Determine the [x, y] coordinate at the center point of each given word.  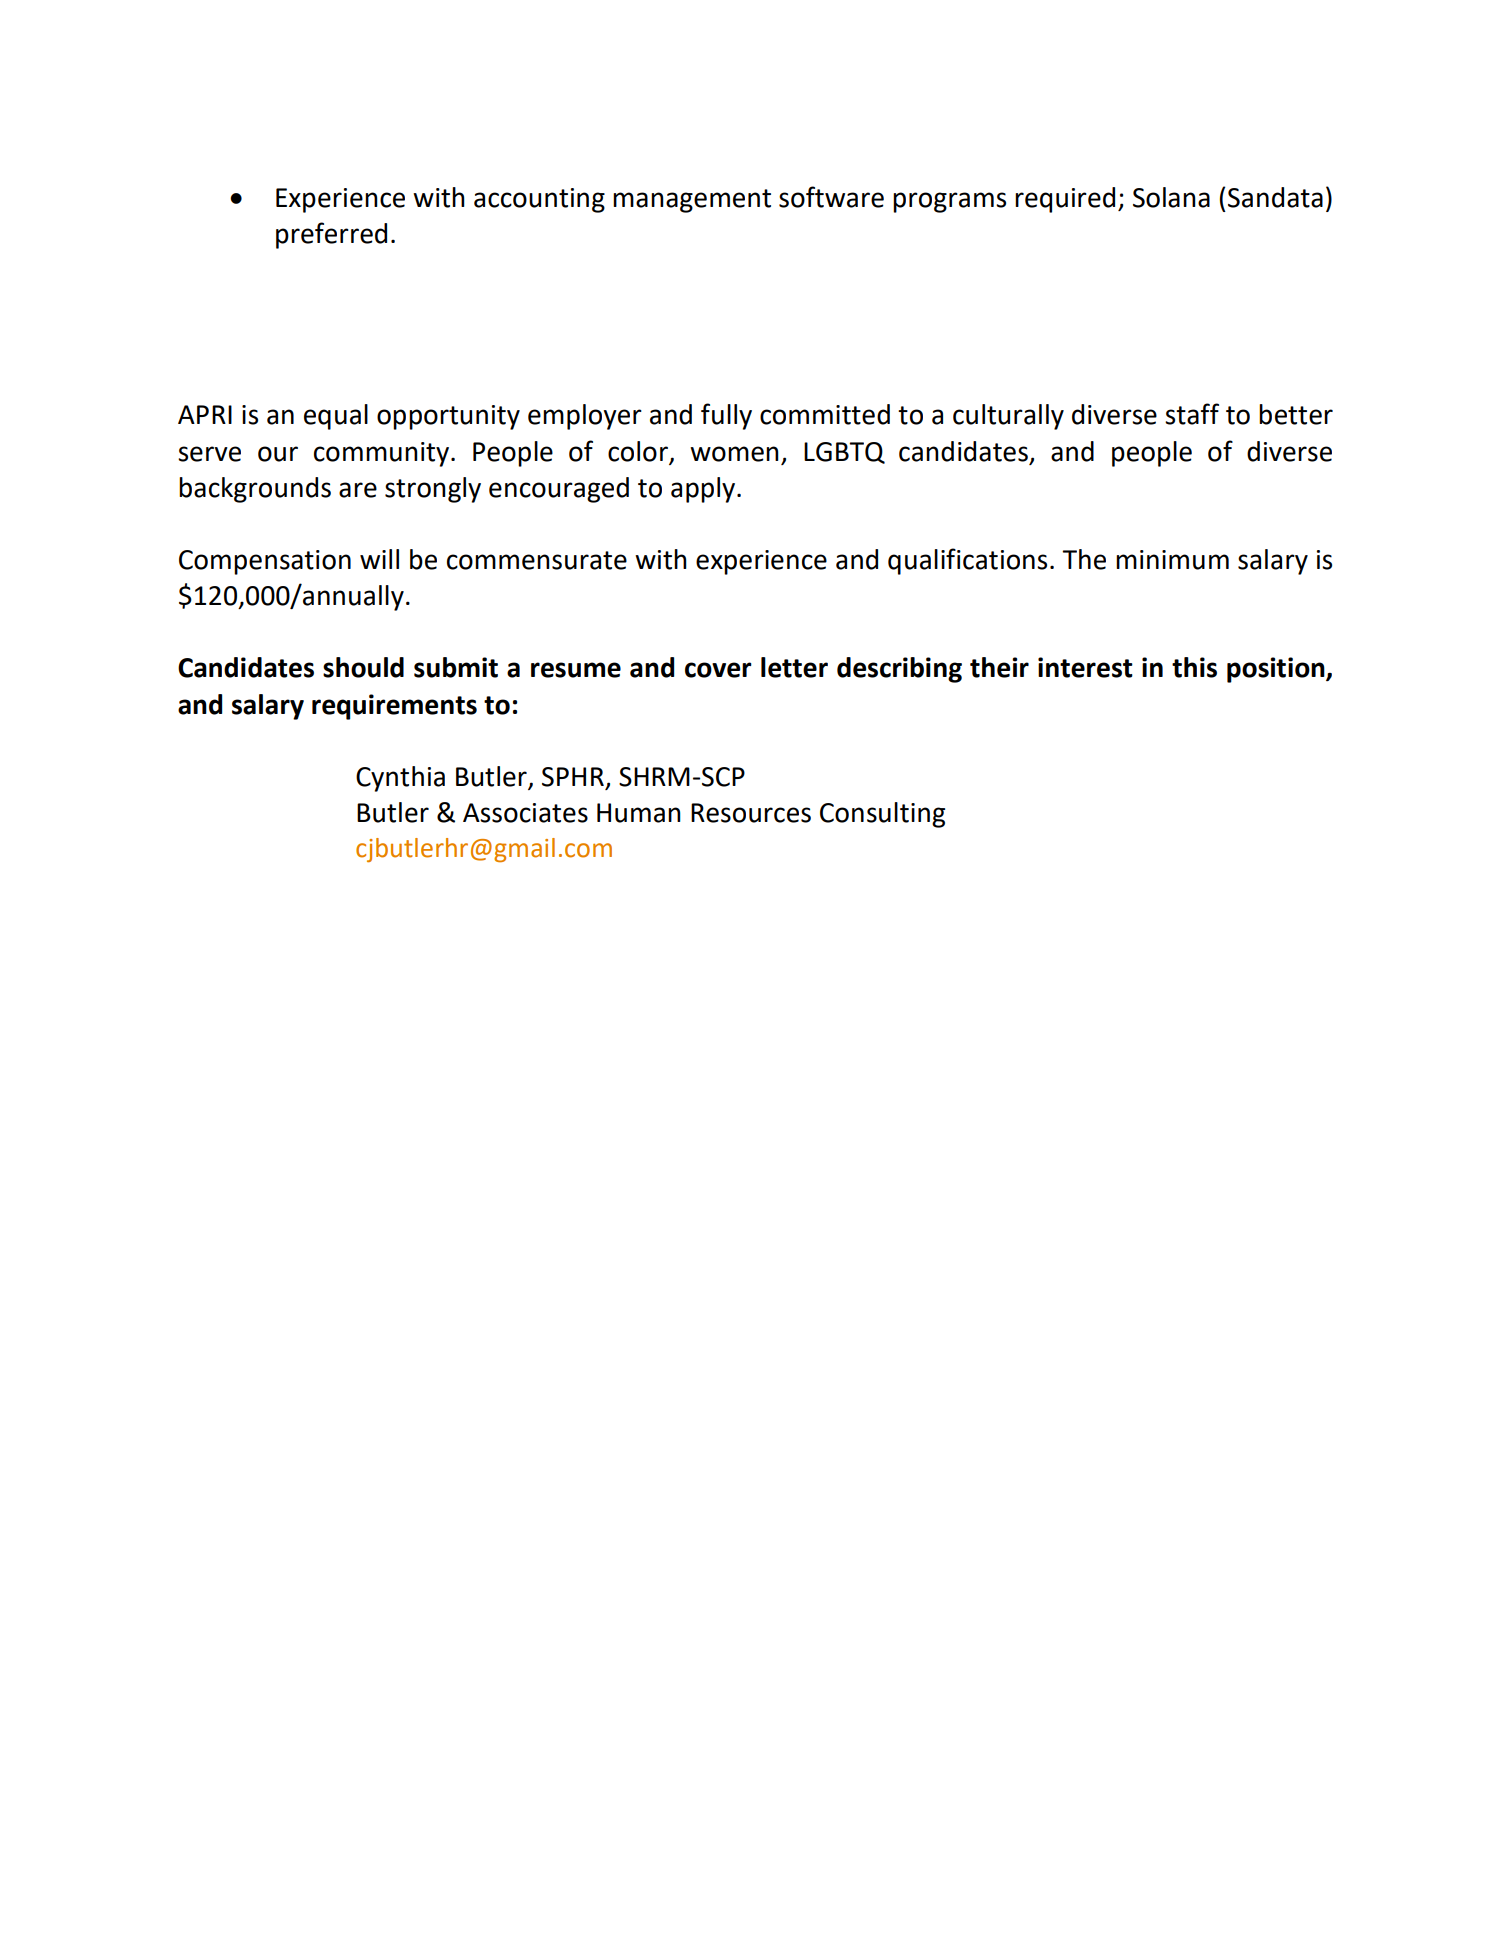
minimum [1172, 560]
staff [1192, 414]
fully [726, 416]
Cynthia [400, 779]
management [692, 201]
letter [794, 667]
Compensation [265, 562]
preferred [331, 235]
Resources [751, 813]
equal [336, 417]
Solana [1171, 197]
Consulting [882, 815]
